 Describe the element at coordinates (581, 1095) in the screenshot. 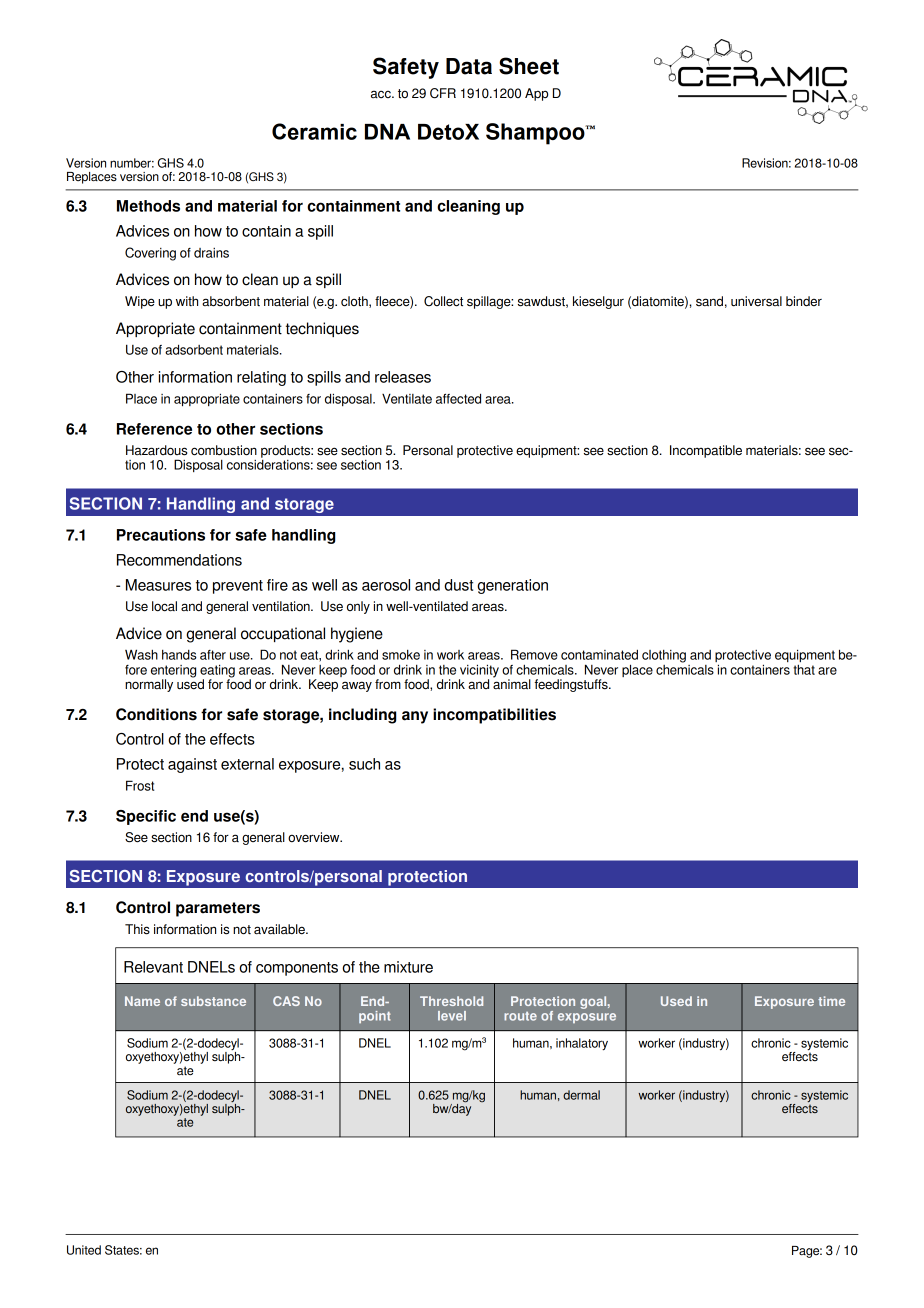

I see `dermal` at that location.
